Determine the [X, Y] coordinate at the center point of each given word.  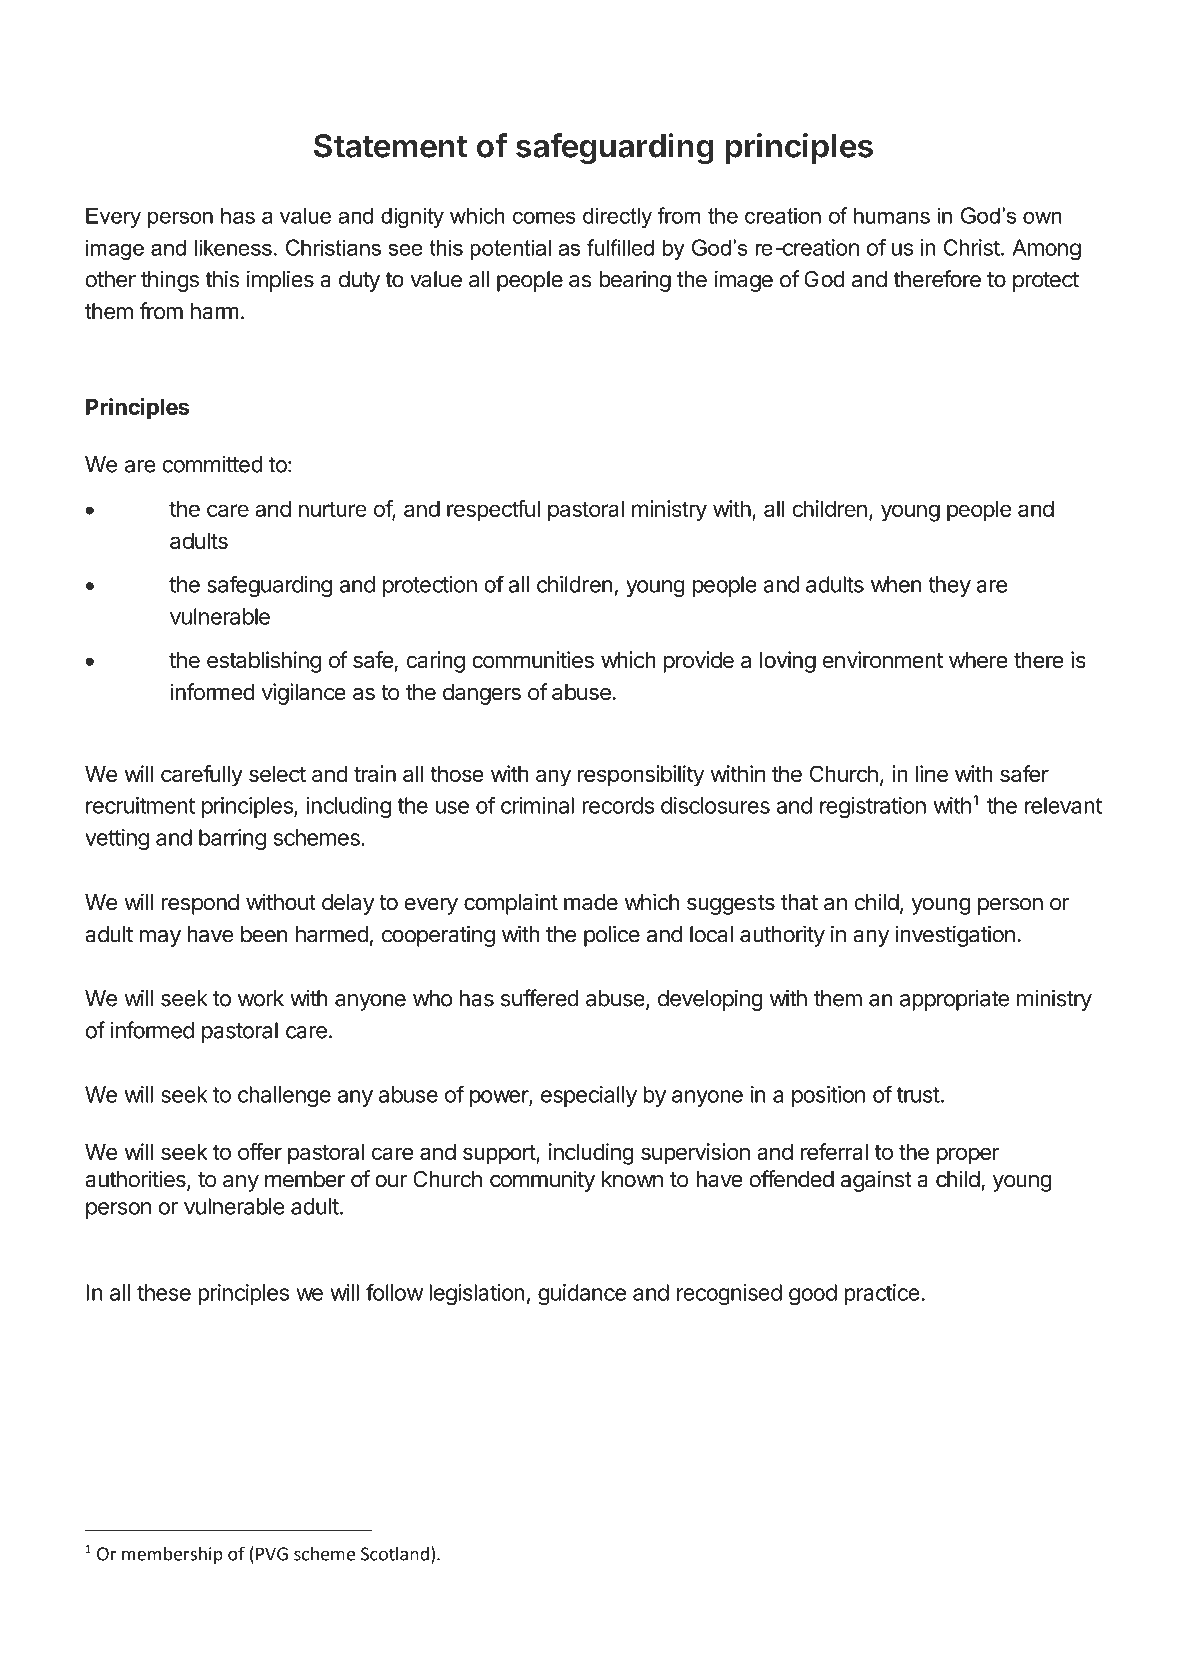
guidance [582, 1295]
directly [617, 217]
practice [882, 1294]
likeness [233, 247]
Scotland [395, 1553]
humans [892, 215]
